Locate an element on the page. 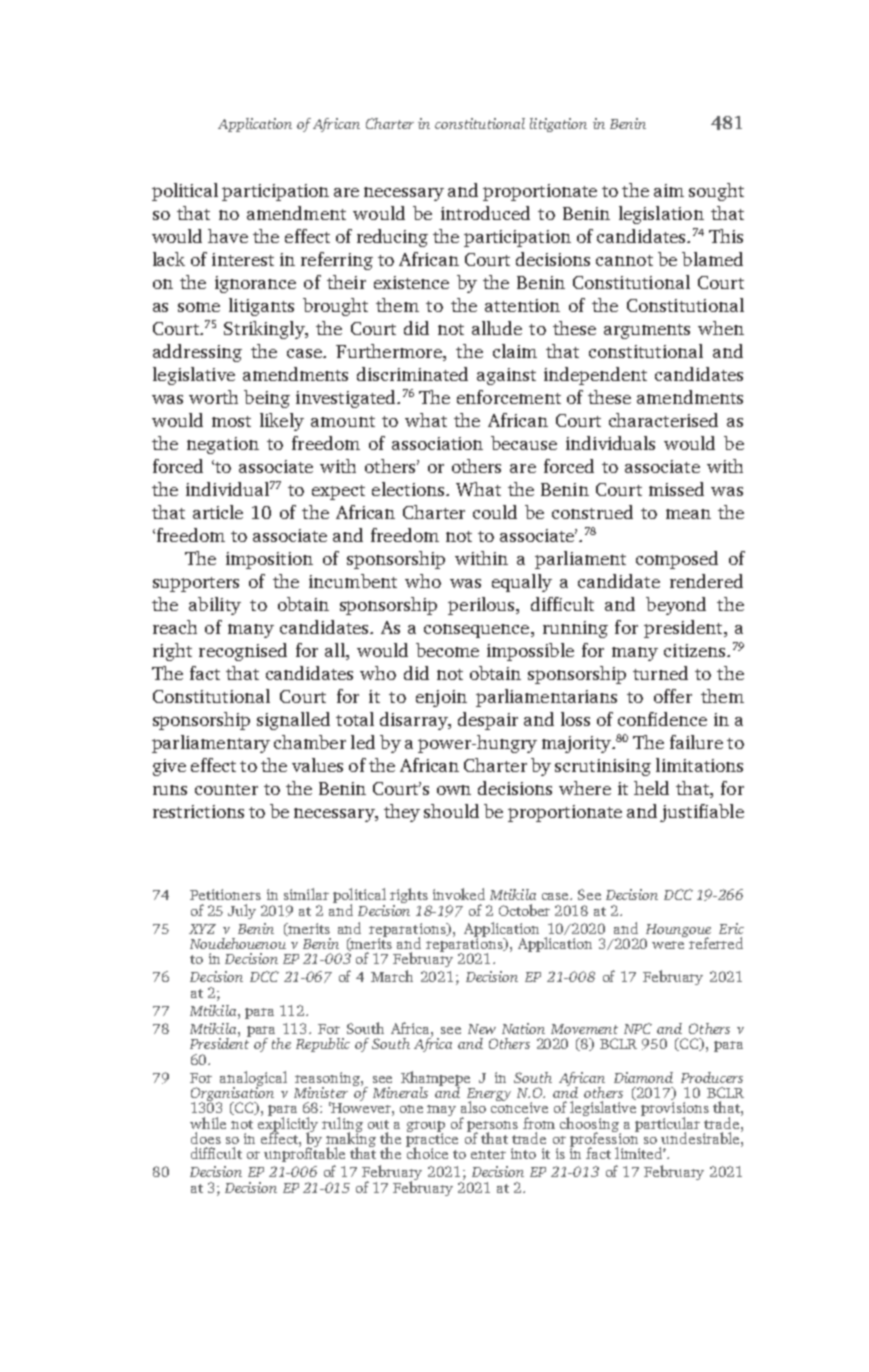 Image resolution: width=869 pixels, height=1372 pixels. legislation is located at coordinates (661, 215).
